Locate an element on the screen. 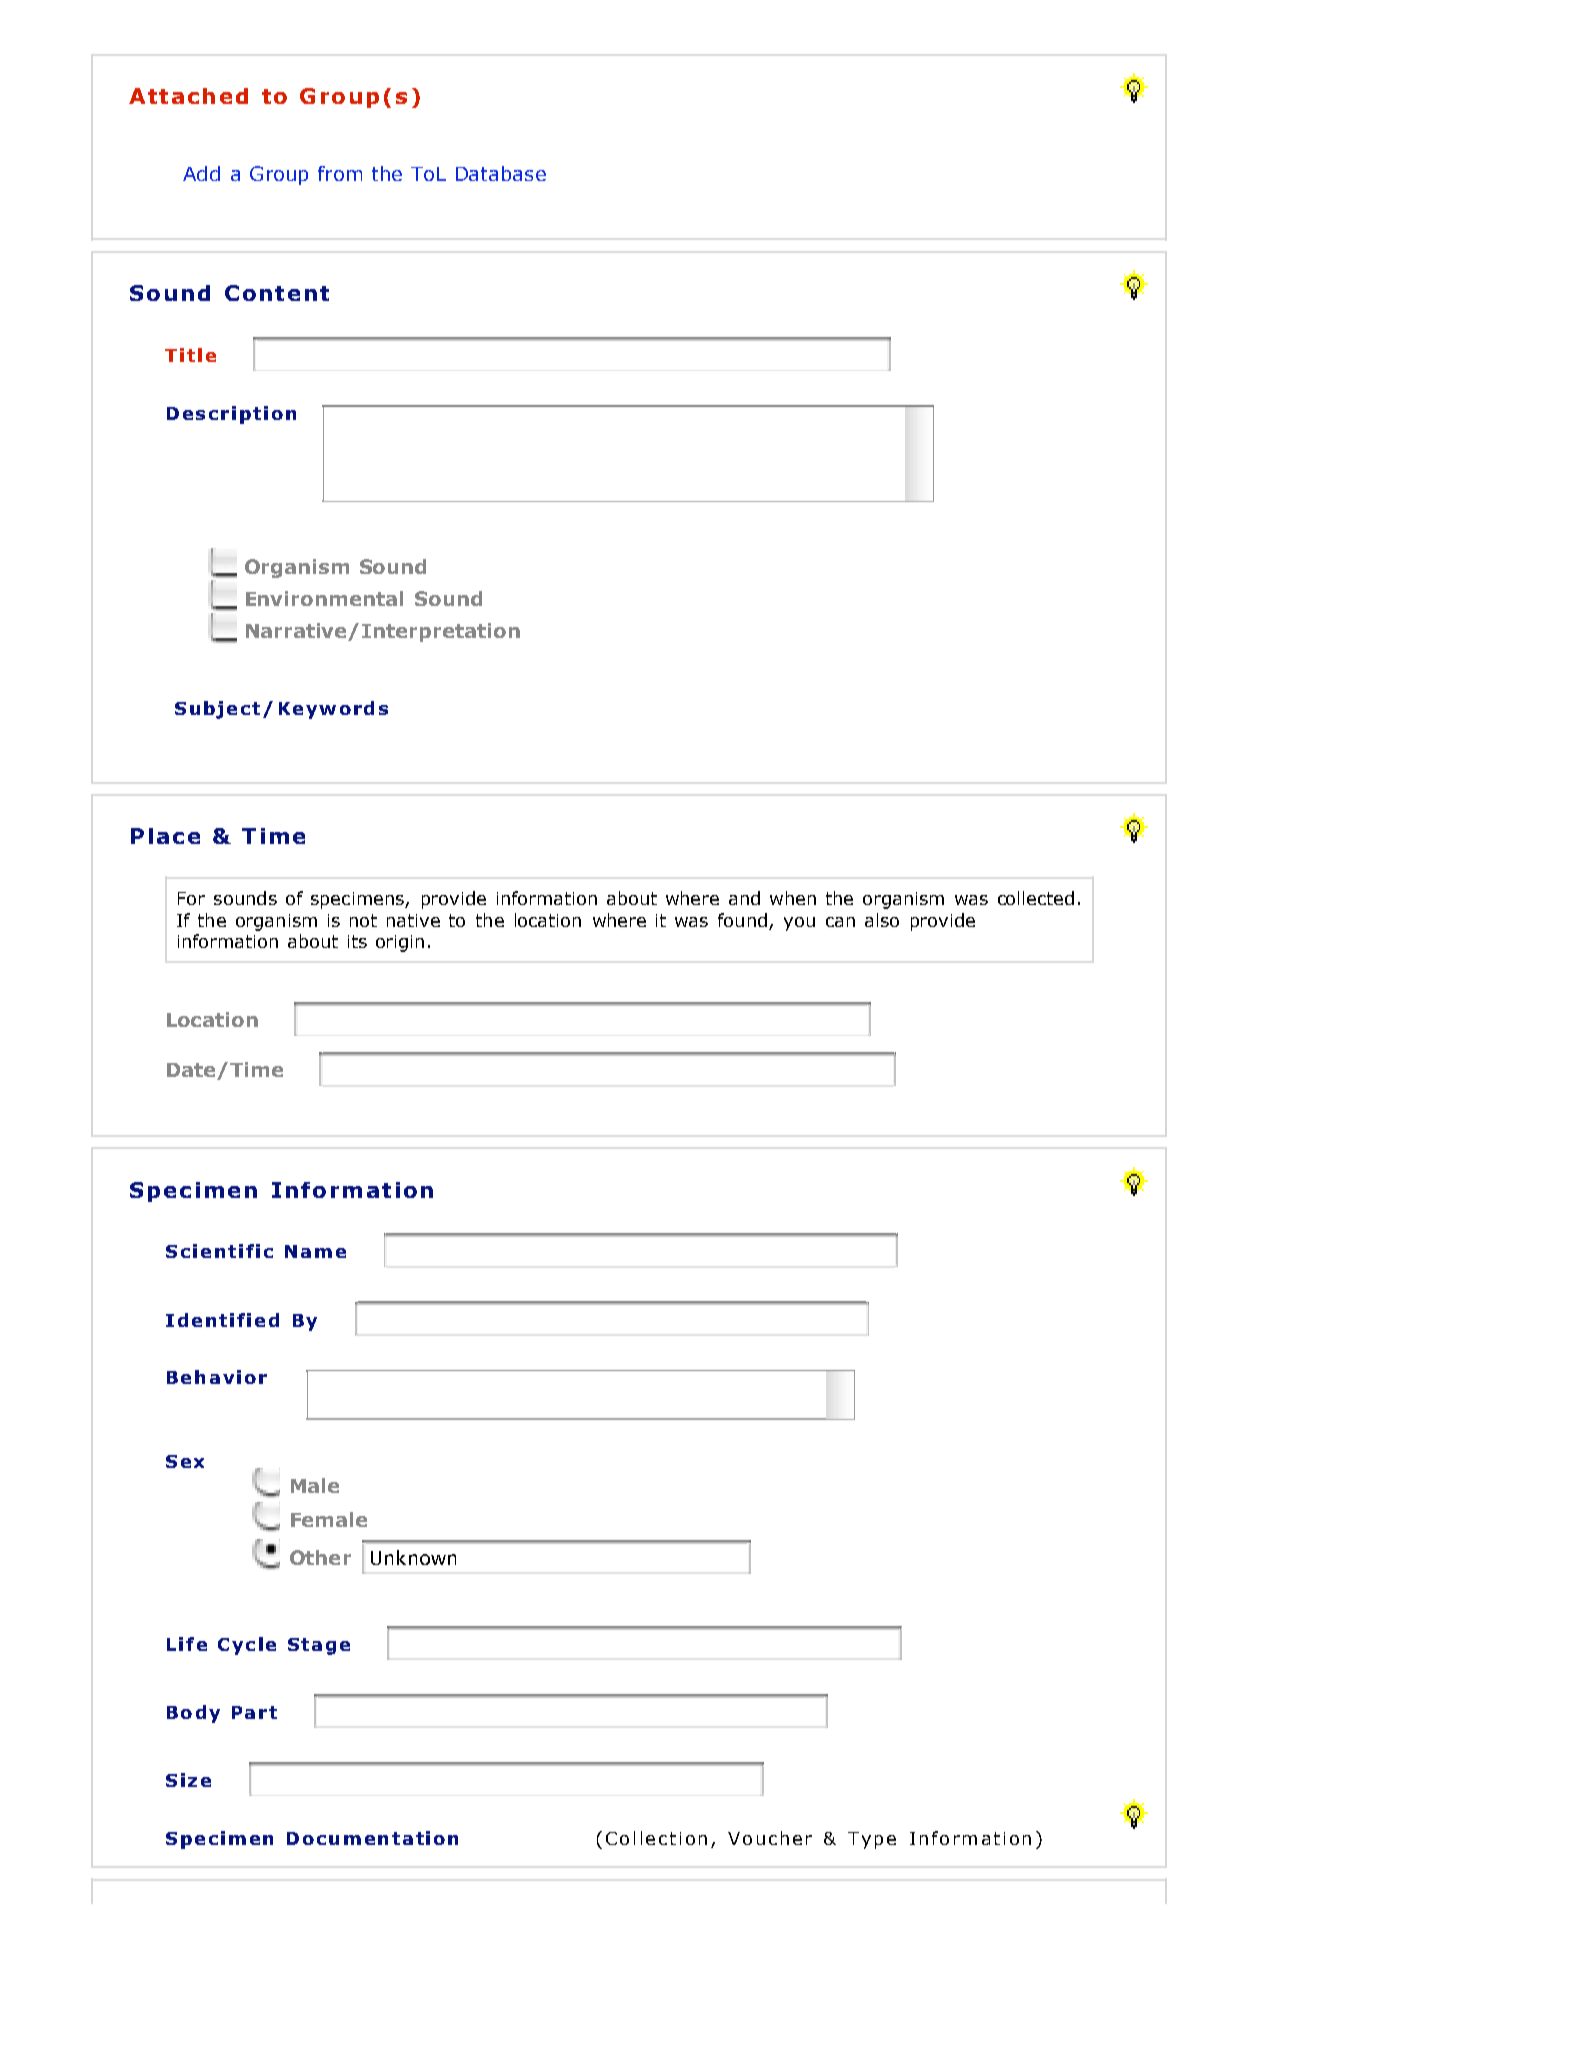  also is located at coordinates (882, 920).
